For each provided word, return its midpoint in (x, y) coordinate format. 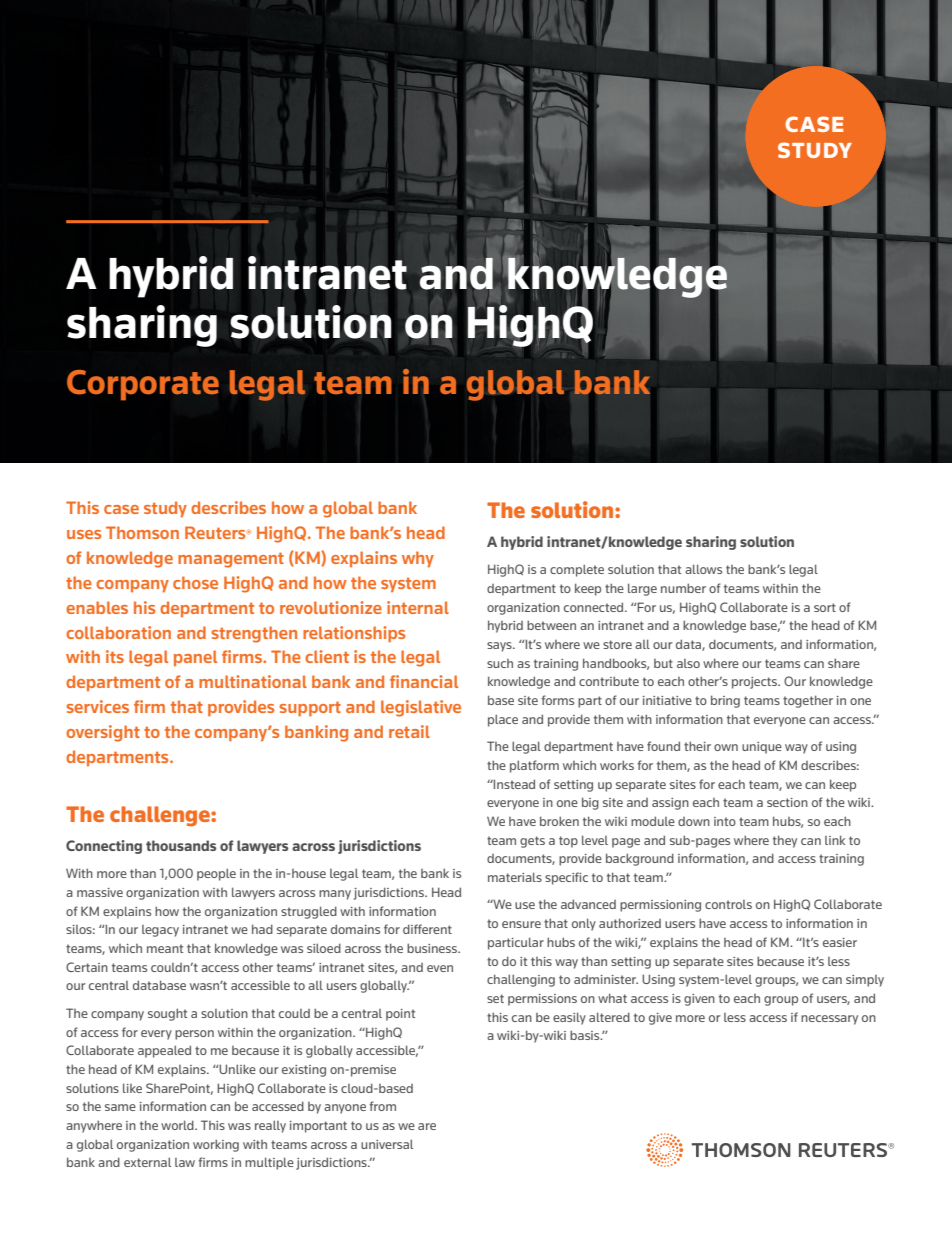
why (418, 559)
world (178, 1125)
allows (703, 569)
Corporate (143, 385)
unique (762, 748)
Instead (513, 784)
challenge (161, 816)
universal (387, 1144)
